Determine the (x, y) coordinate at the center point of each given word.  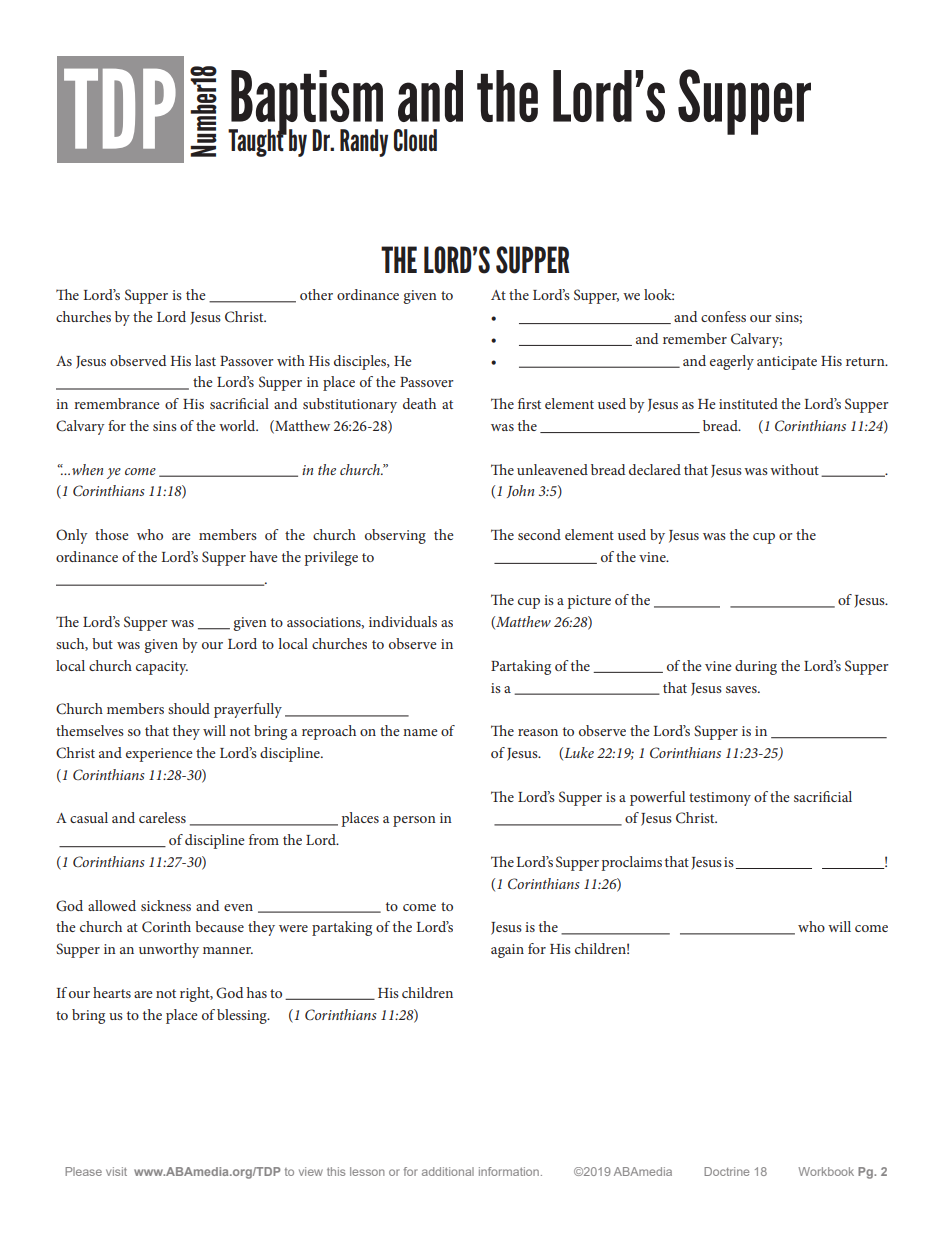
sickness (166, 905)
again (507, 951)
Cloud (415, 140)
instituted (748, 403)
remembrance (117, 403)
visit (116, 1171)
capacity (162, 668)
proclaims (631, 863)
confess (723, 316)
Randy (364, 143)
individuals (403, 621)
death (419, 403)
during (756, 667)
